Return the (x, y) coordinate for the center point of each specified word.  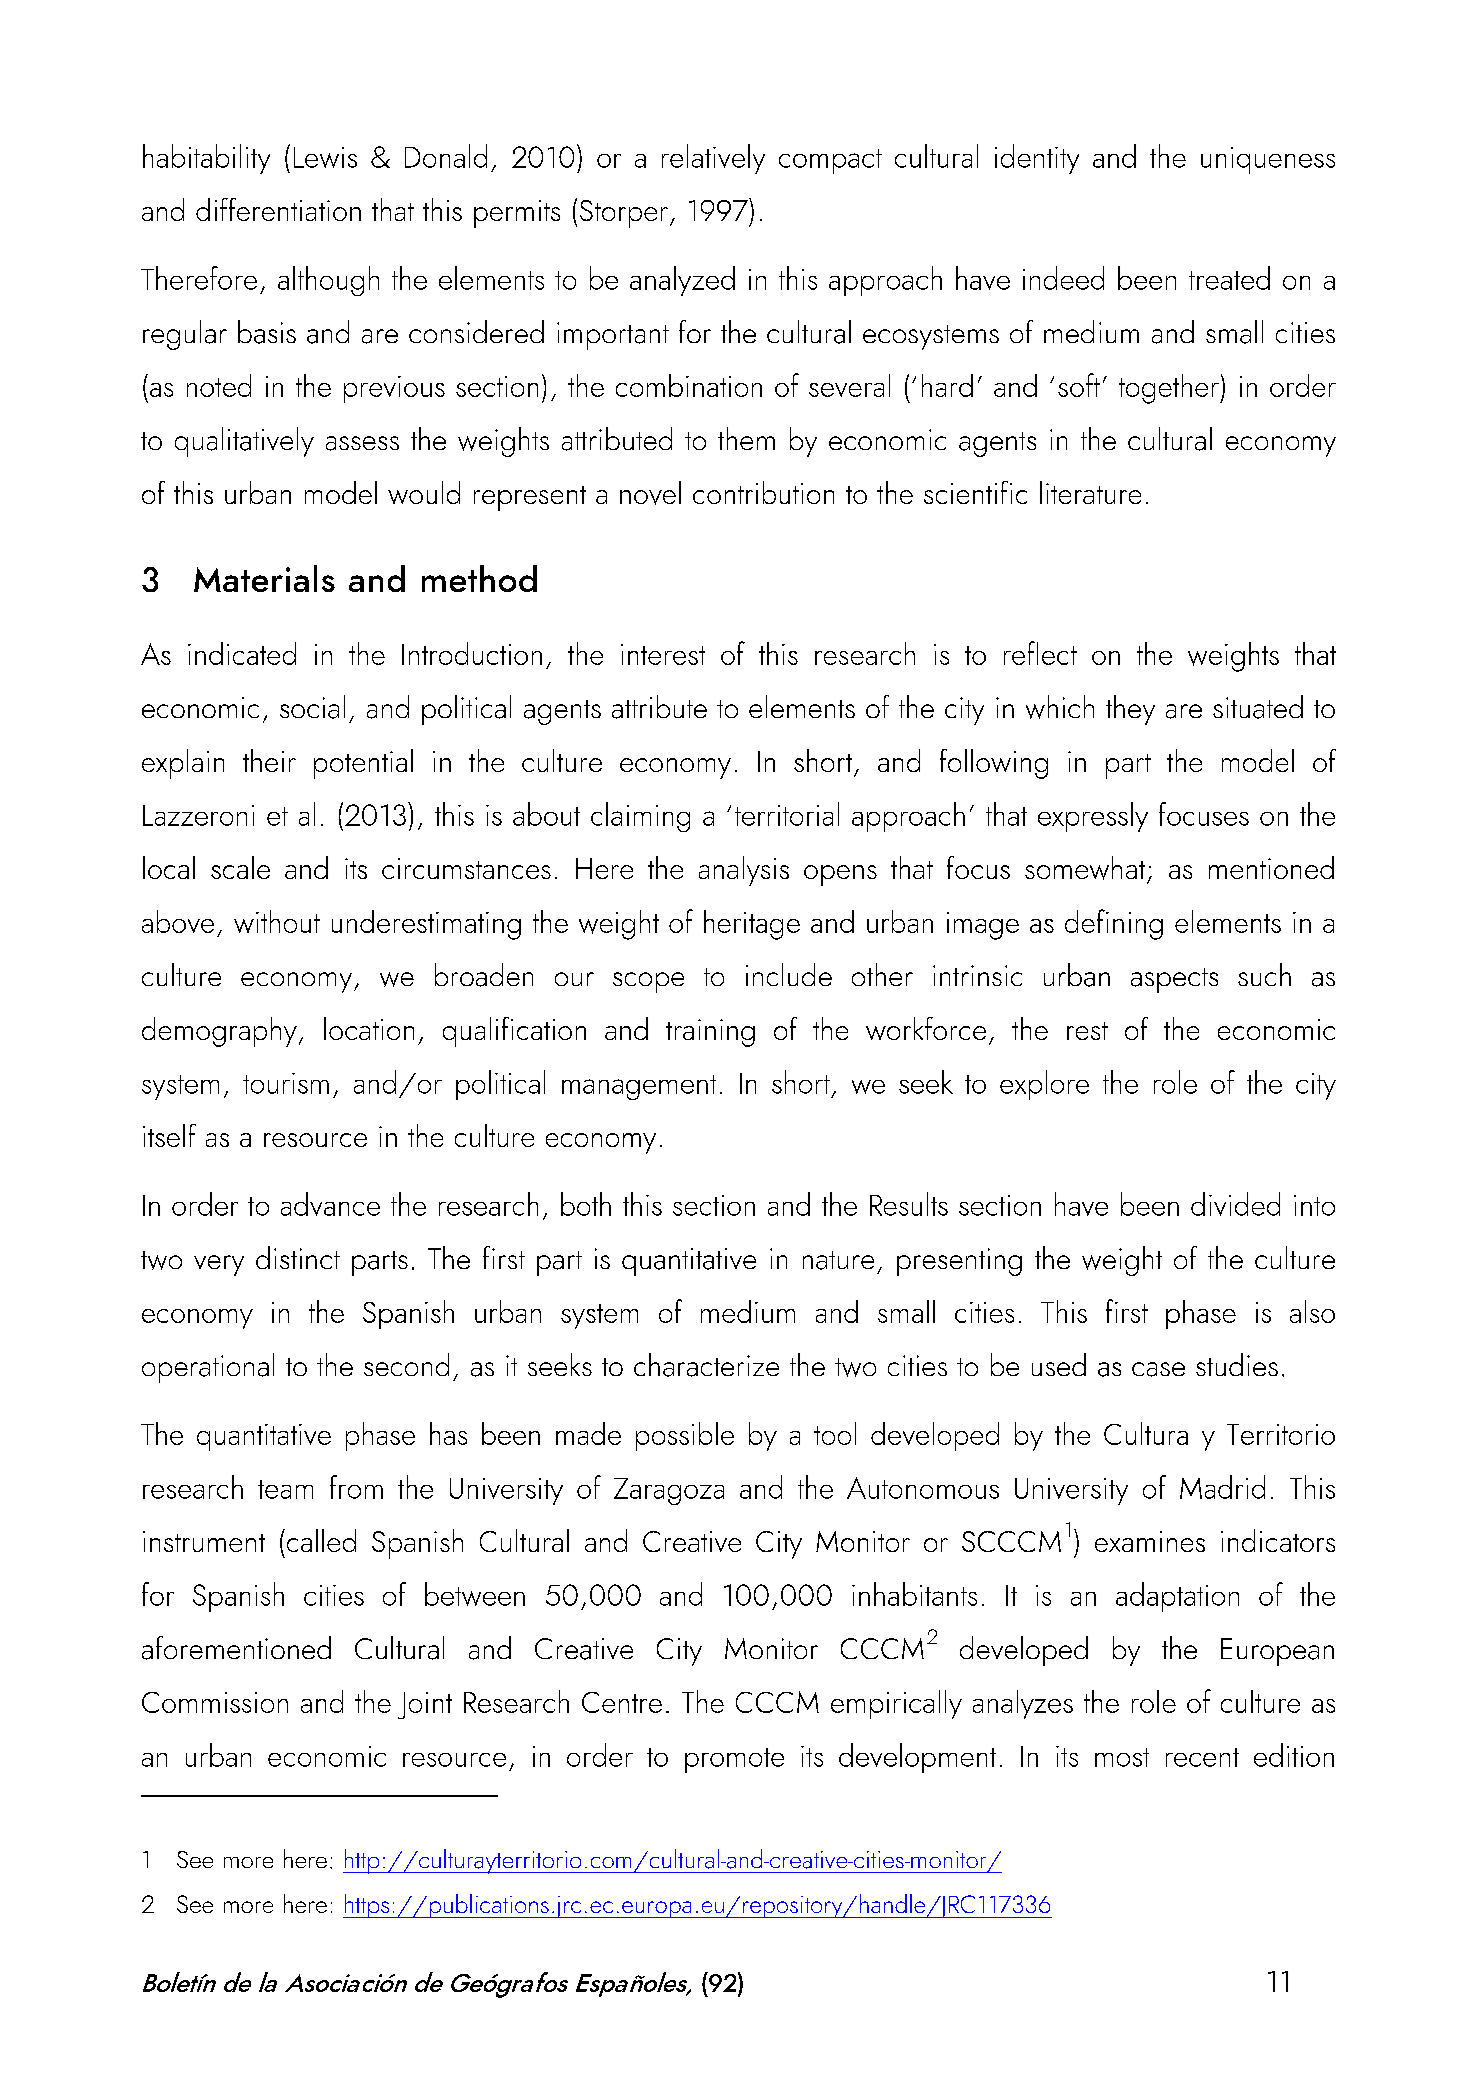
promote (734, 1760)
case (1158, 1369)
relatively (713, 159)
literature (1090, 492)
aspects (1174, 980)
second (406, 1364)
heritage (752, 925)
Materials (264, 578)
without (277, 921)
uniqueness (1268, 160)
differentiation (278, 209)
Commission (215, 1702)
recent (1202, 1757)
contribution (763, 492)
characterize (706, 1365)
